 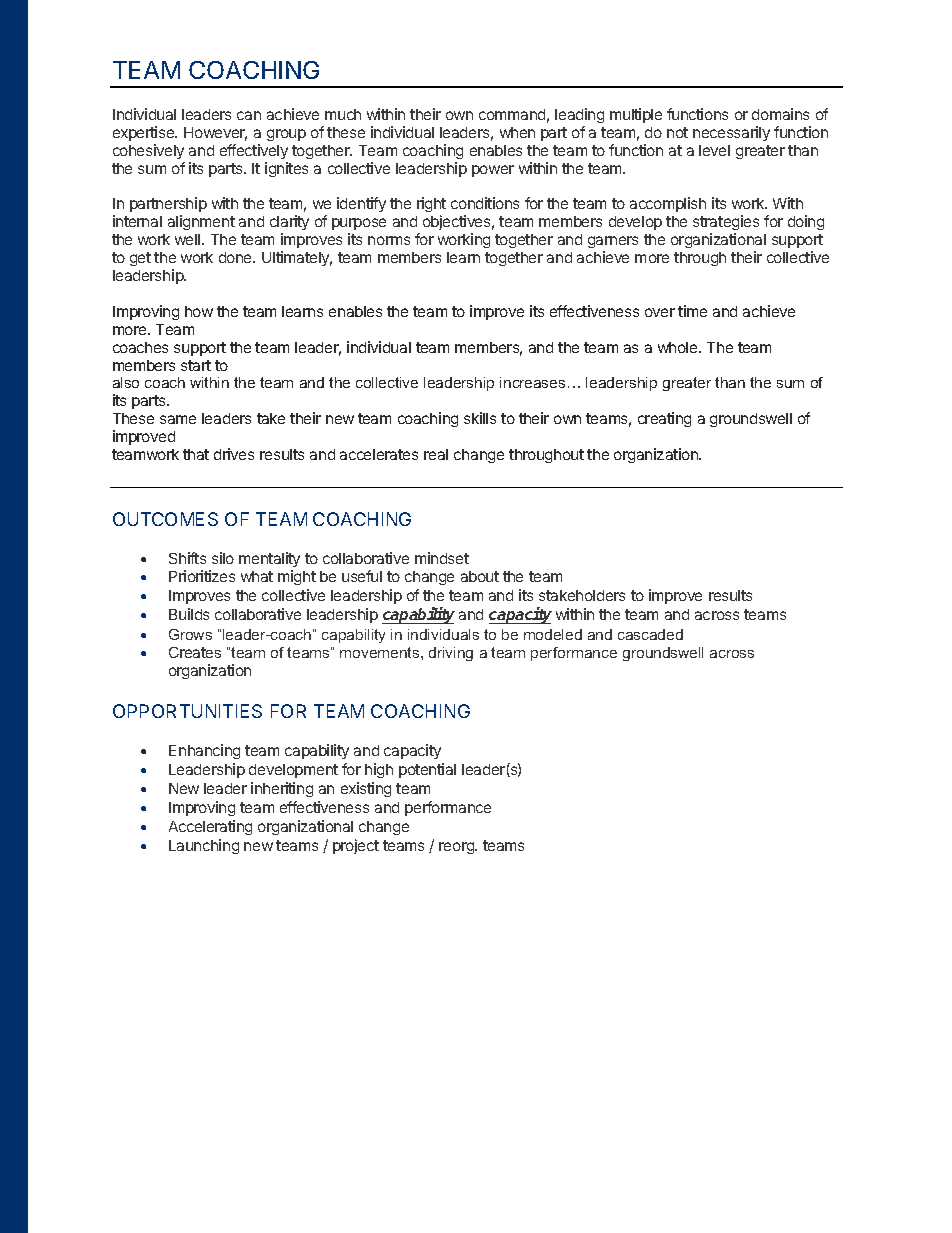 I want to click on time, so click(x=692, y=311).
